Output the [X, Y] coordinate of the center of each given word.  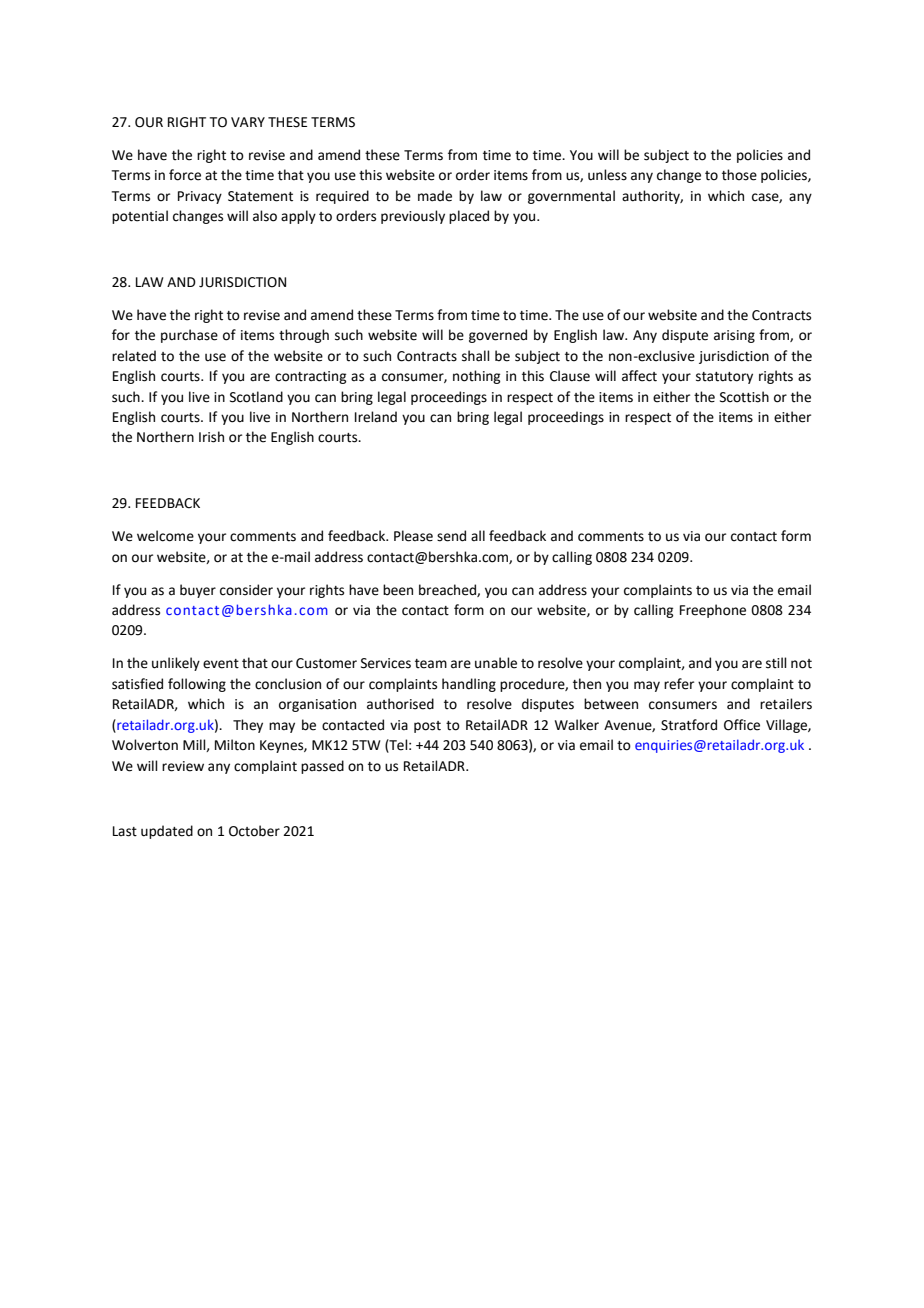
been [398, 590]
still [776, 663]
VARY [248, 122]
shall [476, 356]
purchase [189, 336]
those [739, 175]
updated [167, 832]
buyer [198, 591]
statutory [724, 378]
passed [322, 767]
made [435, 196]
